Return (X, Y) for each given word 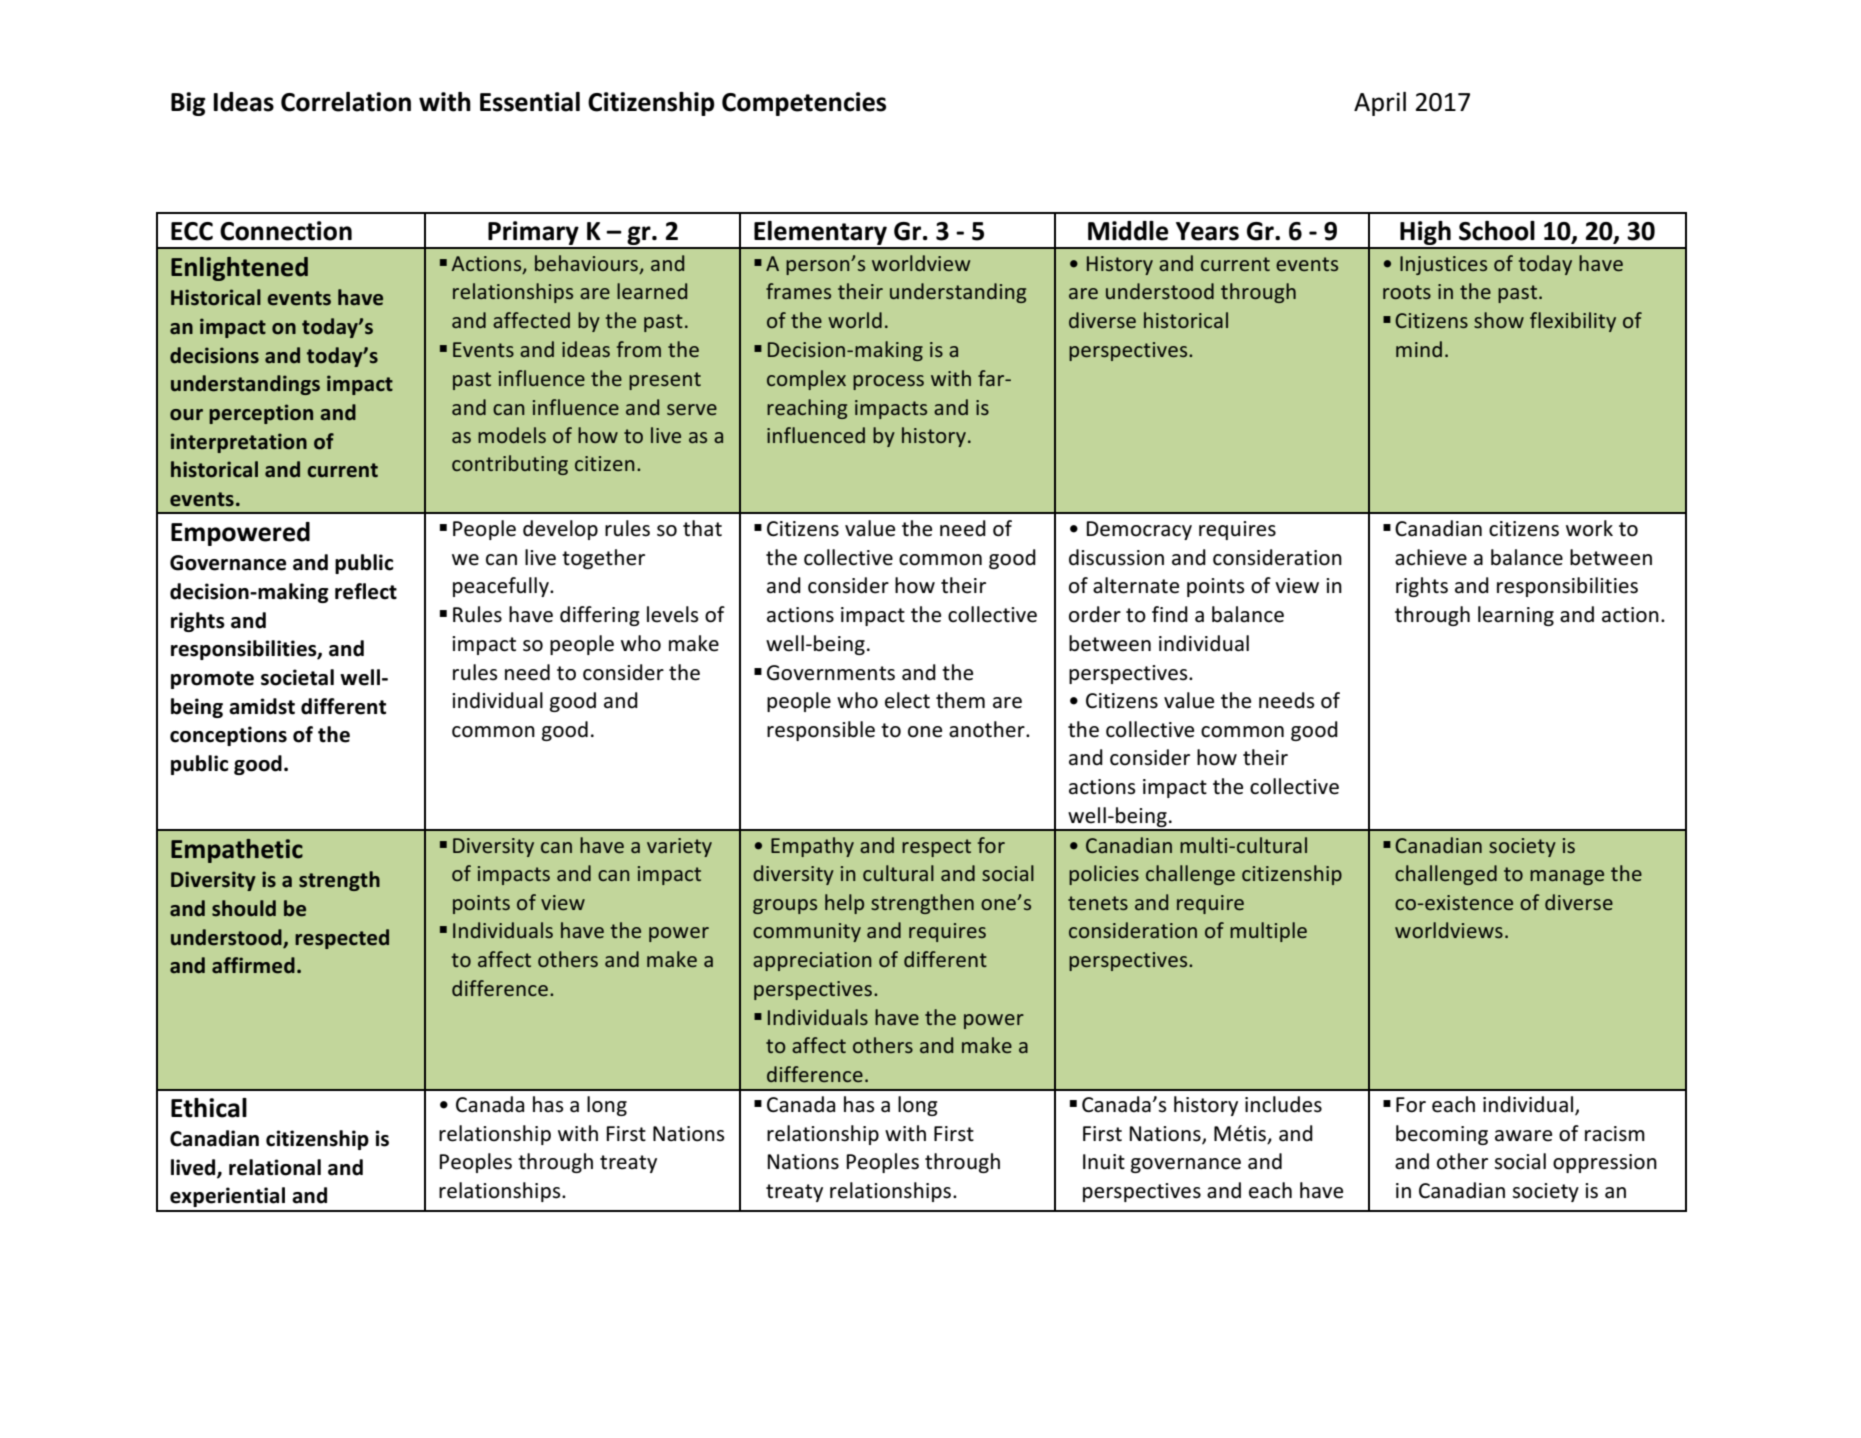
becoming (1442, 1135)
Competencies (804, 104)
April (1380, 104)
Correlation (346, 102)
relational (275, 1167)
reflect (366, 591)
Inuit (1104, 1162)
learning (1516, 616)
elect (907, 700)
